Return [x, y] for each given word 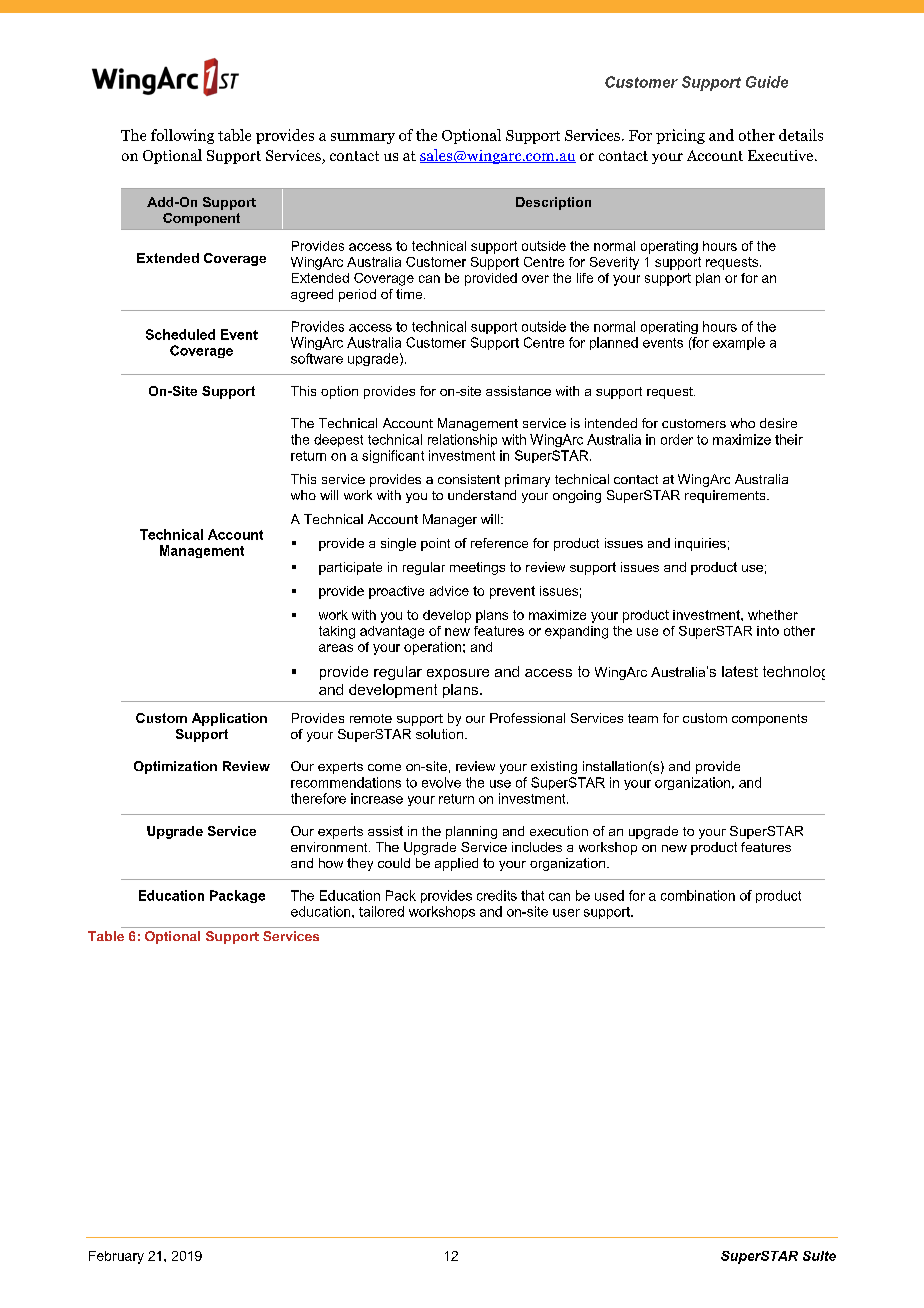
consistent [469, 479]
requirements [726, 496]
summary [363, 138]
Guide [767, 82]
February [116, 1257]
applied [456, 864]
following [182, 136]
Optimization [175, 767]
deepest [338, 440]
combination [698, 895]
